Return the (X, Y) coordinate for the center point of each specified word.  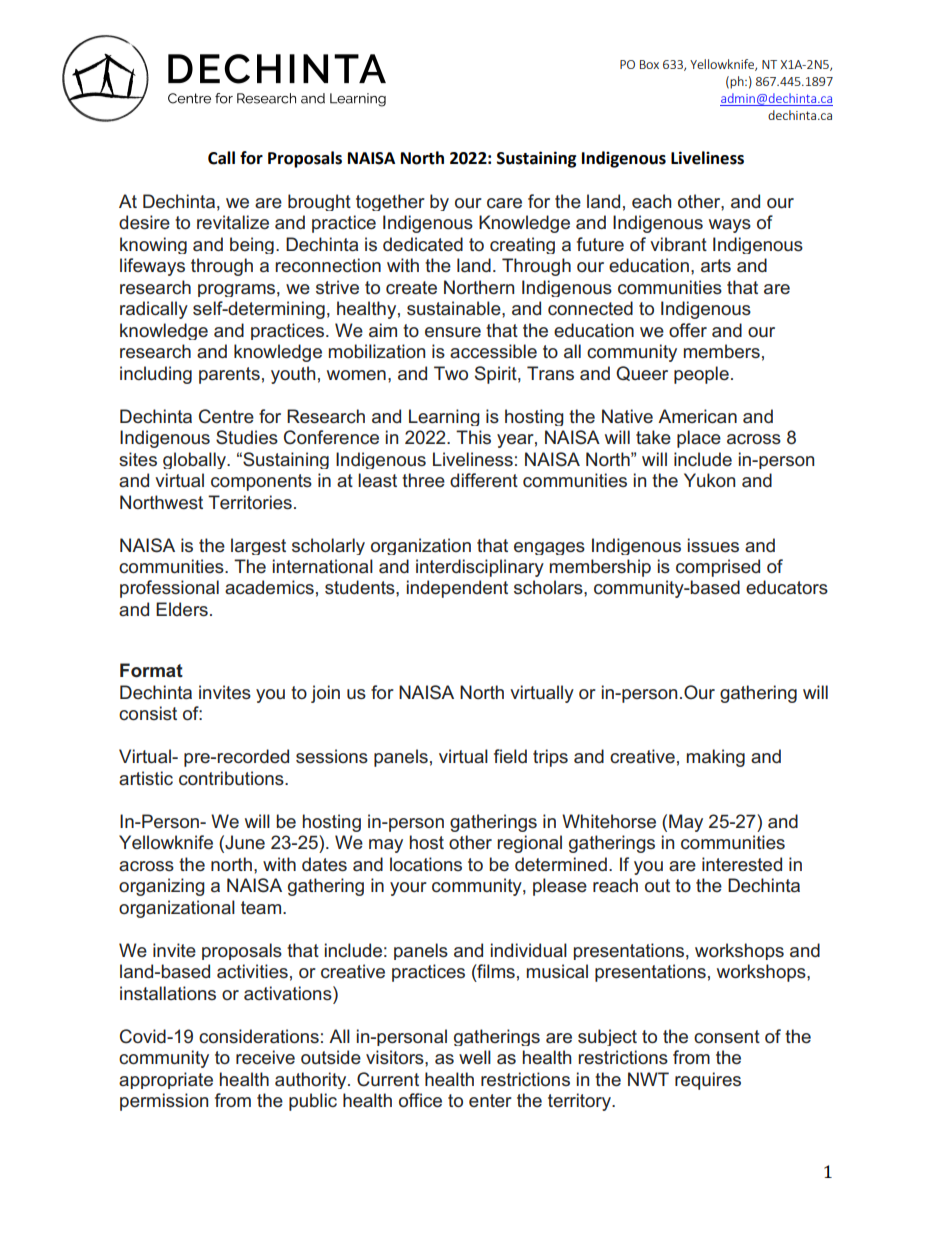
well (475, 1057)
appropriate (166, 1080)
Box (649, 64)
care (504, 203)
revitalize (233, 222)
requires (708, 1081)
